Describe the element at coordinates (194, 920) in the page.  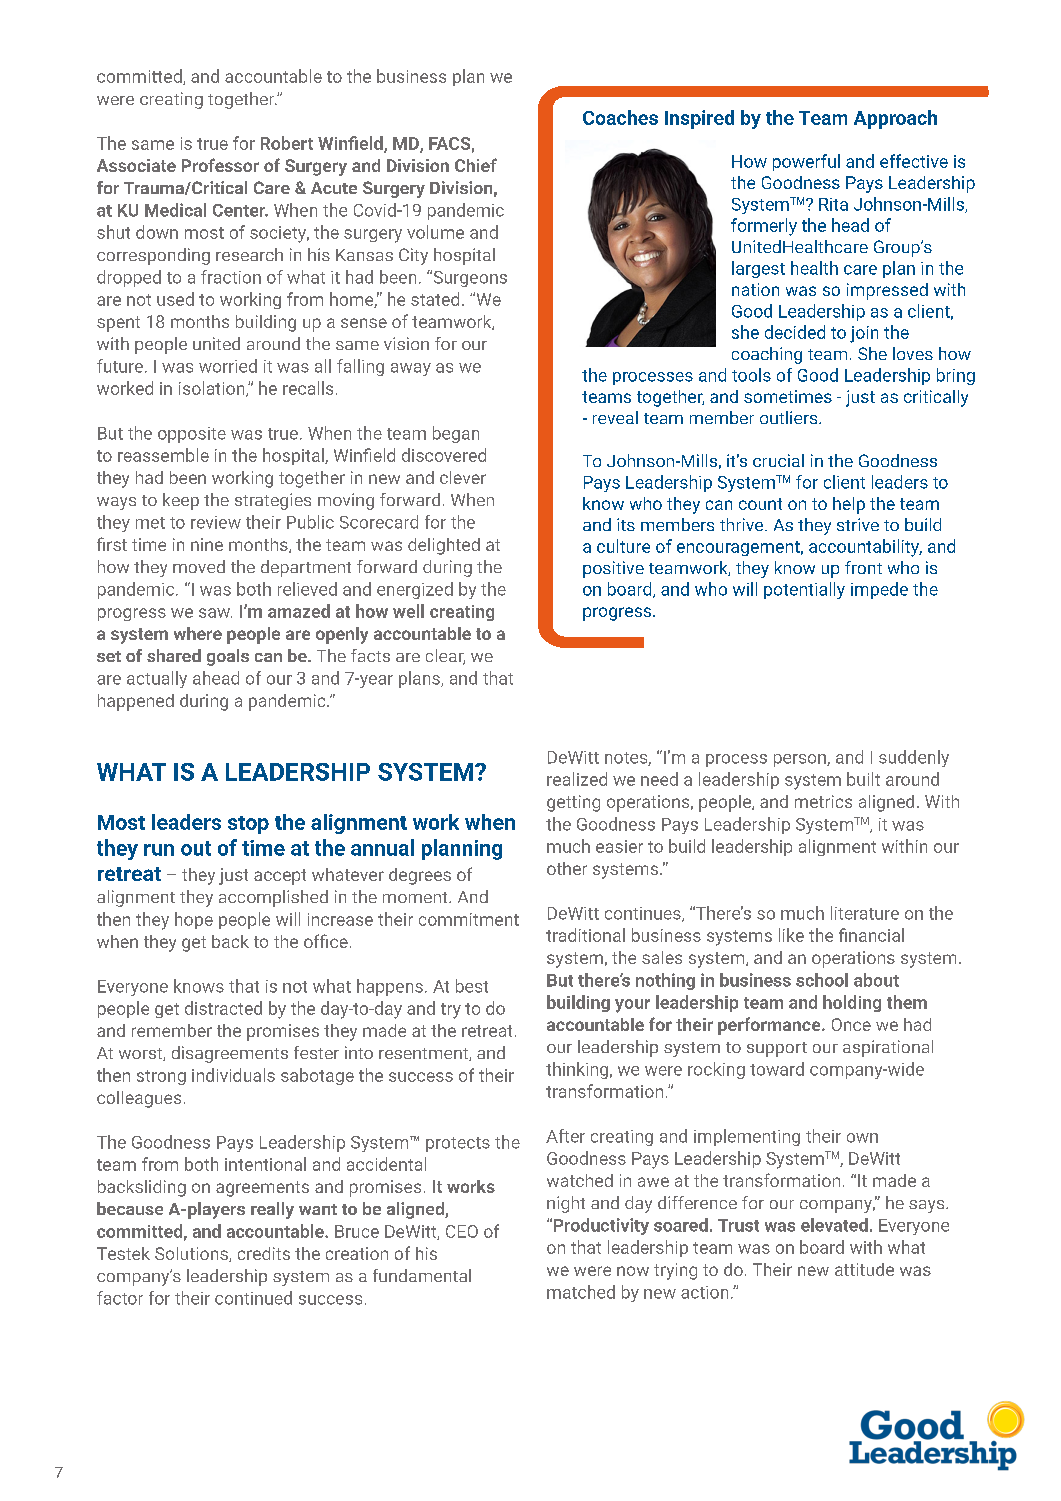
I see `hope` at that location.
